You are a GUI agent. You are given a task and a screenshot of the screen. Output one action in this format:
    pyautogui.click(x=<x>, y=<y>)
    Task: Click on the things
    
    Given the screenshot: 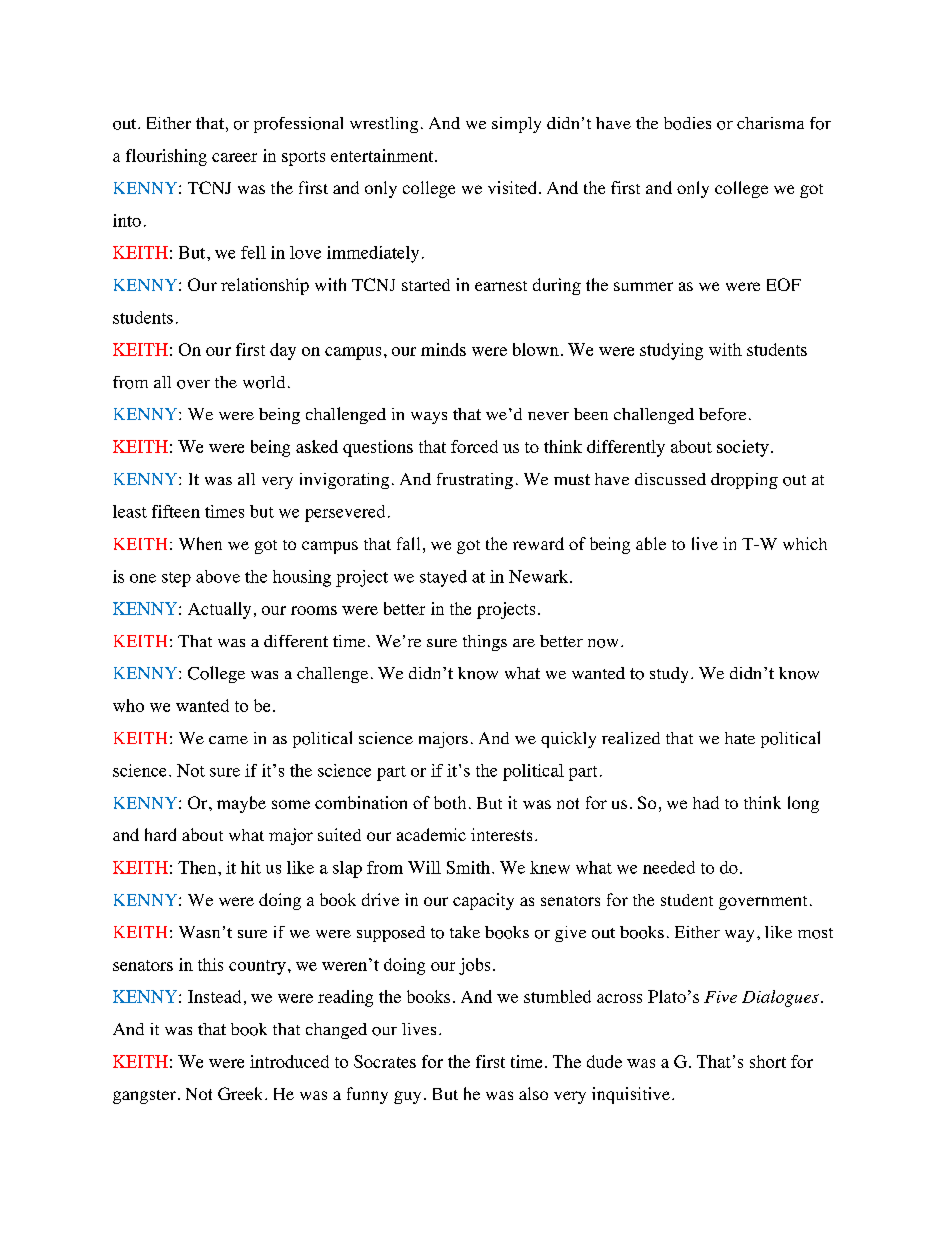 What is the action you would take?
    pyautogui.click(x=485, y=643)
